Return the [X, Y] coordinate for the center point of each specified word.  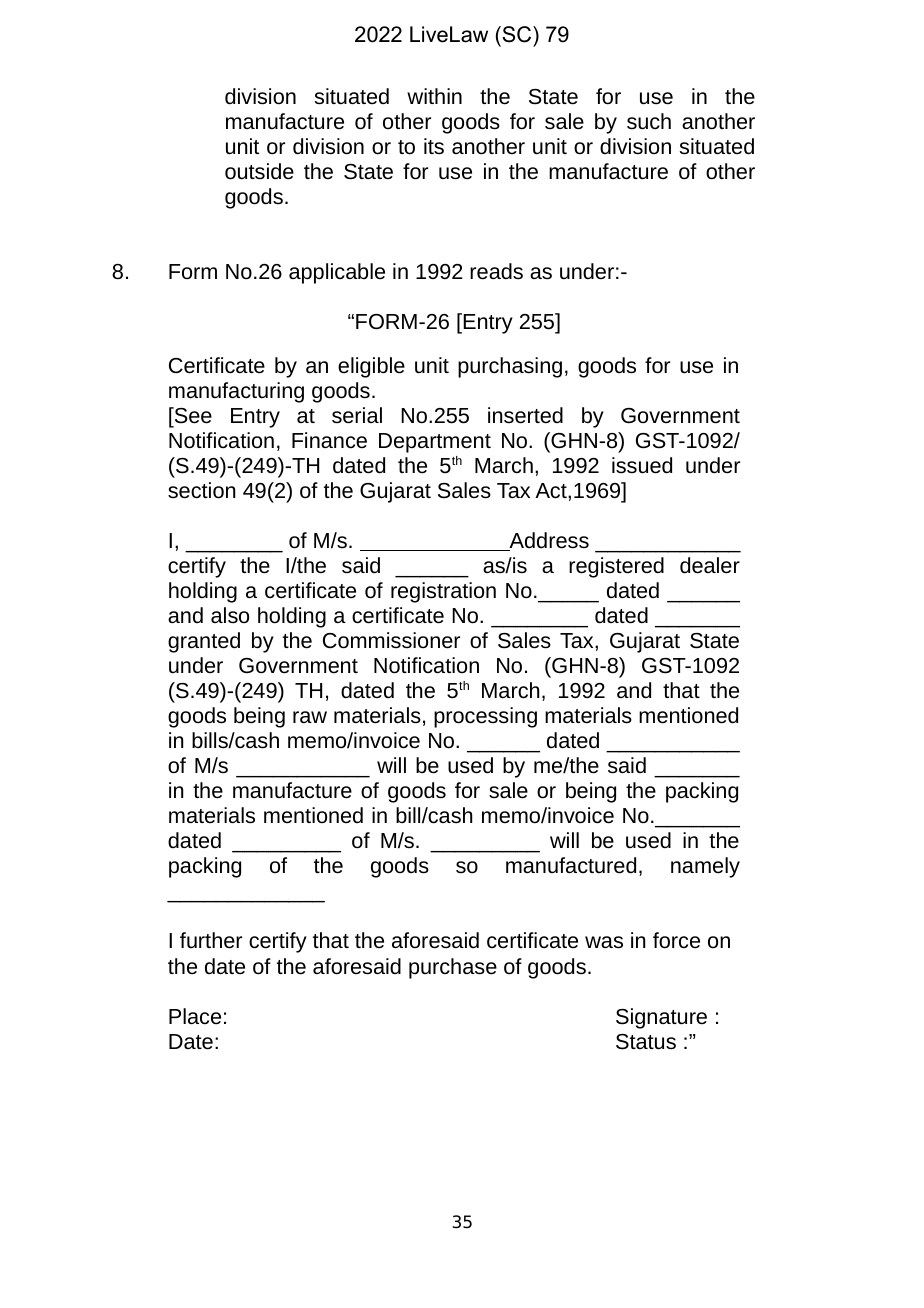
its [434, 146]
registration [443, 592]
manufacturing [236, 392]
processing [485, 717]
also [230, 615]
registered [616, 567]
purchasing [510, 367]
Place [195, 1016]
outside [259, 171]
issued [642, 465]
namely [705, 867]
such [649, 121]
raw [310, 717]
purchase [453, 968]
